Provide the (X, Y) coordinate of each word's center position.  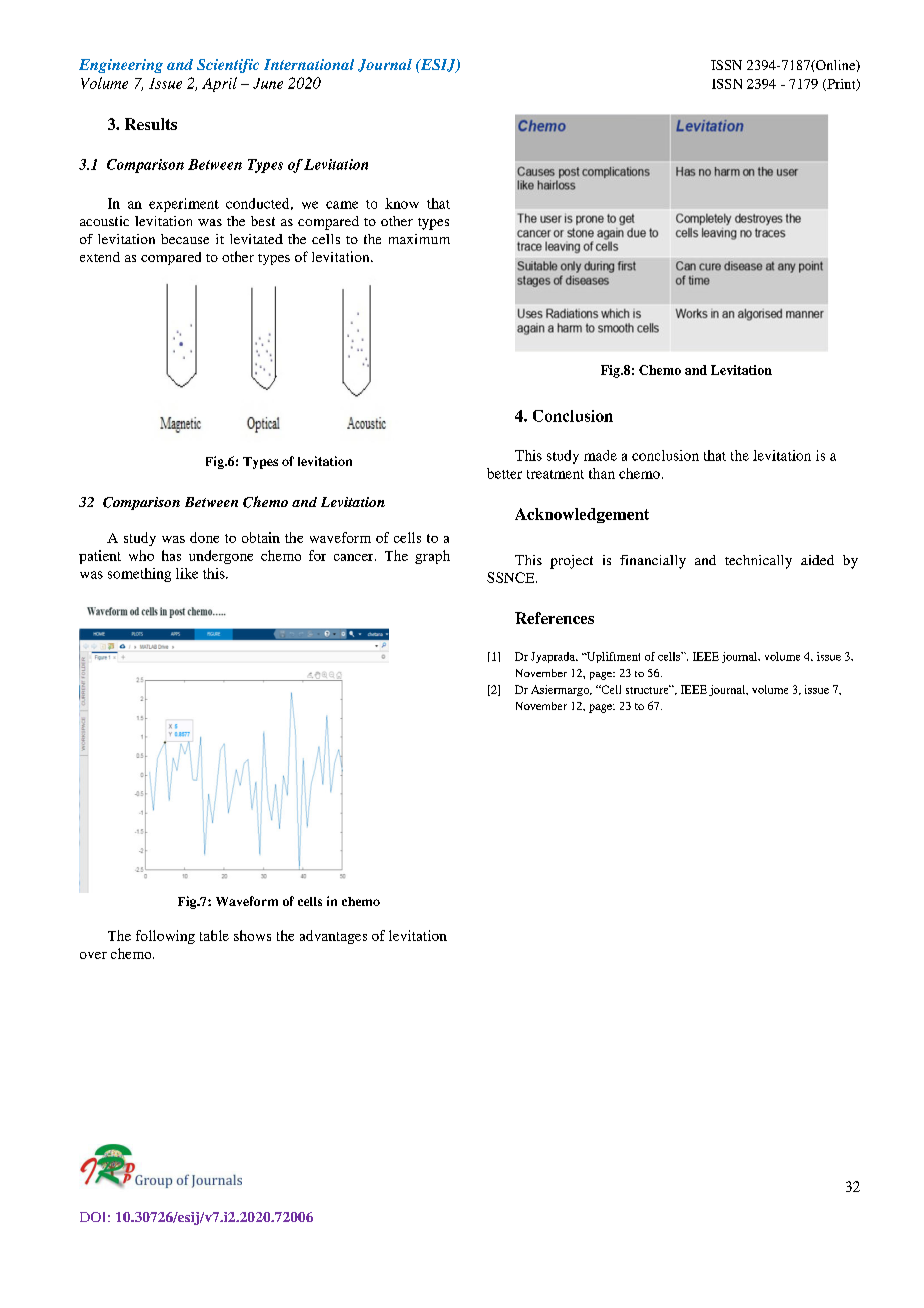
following (165, 937)
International (309, 64)
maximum (419, 239)
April (219, 84)
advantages (333, 937)
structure (648, 689)
